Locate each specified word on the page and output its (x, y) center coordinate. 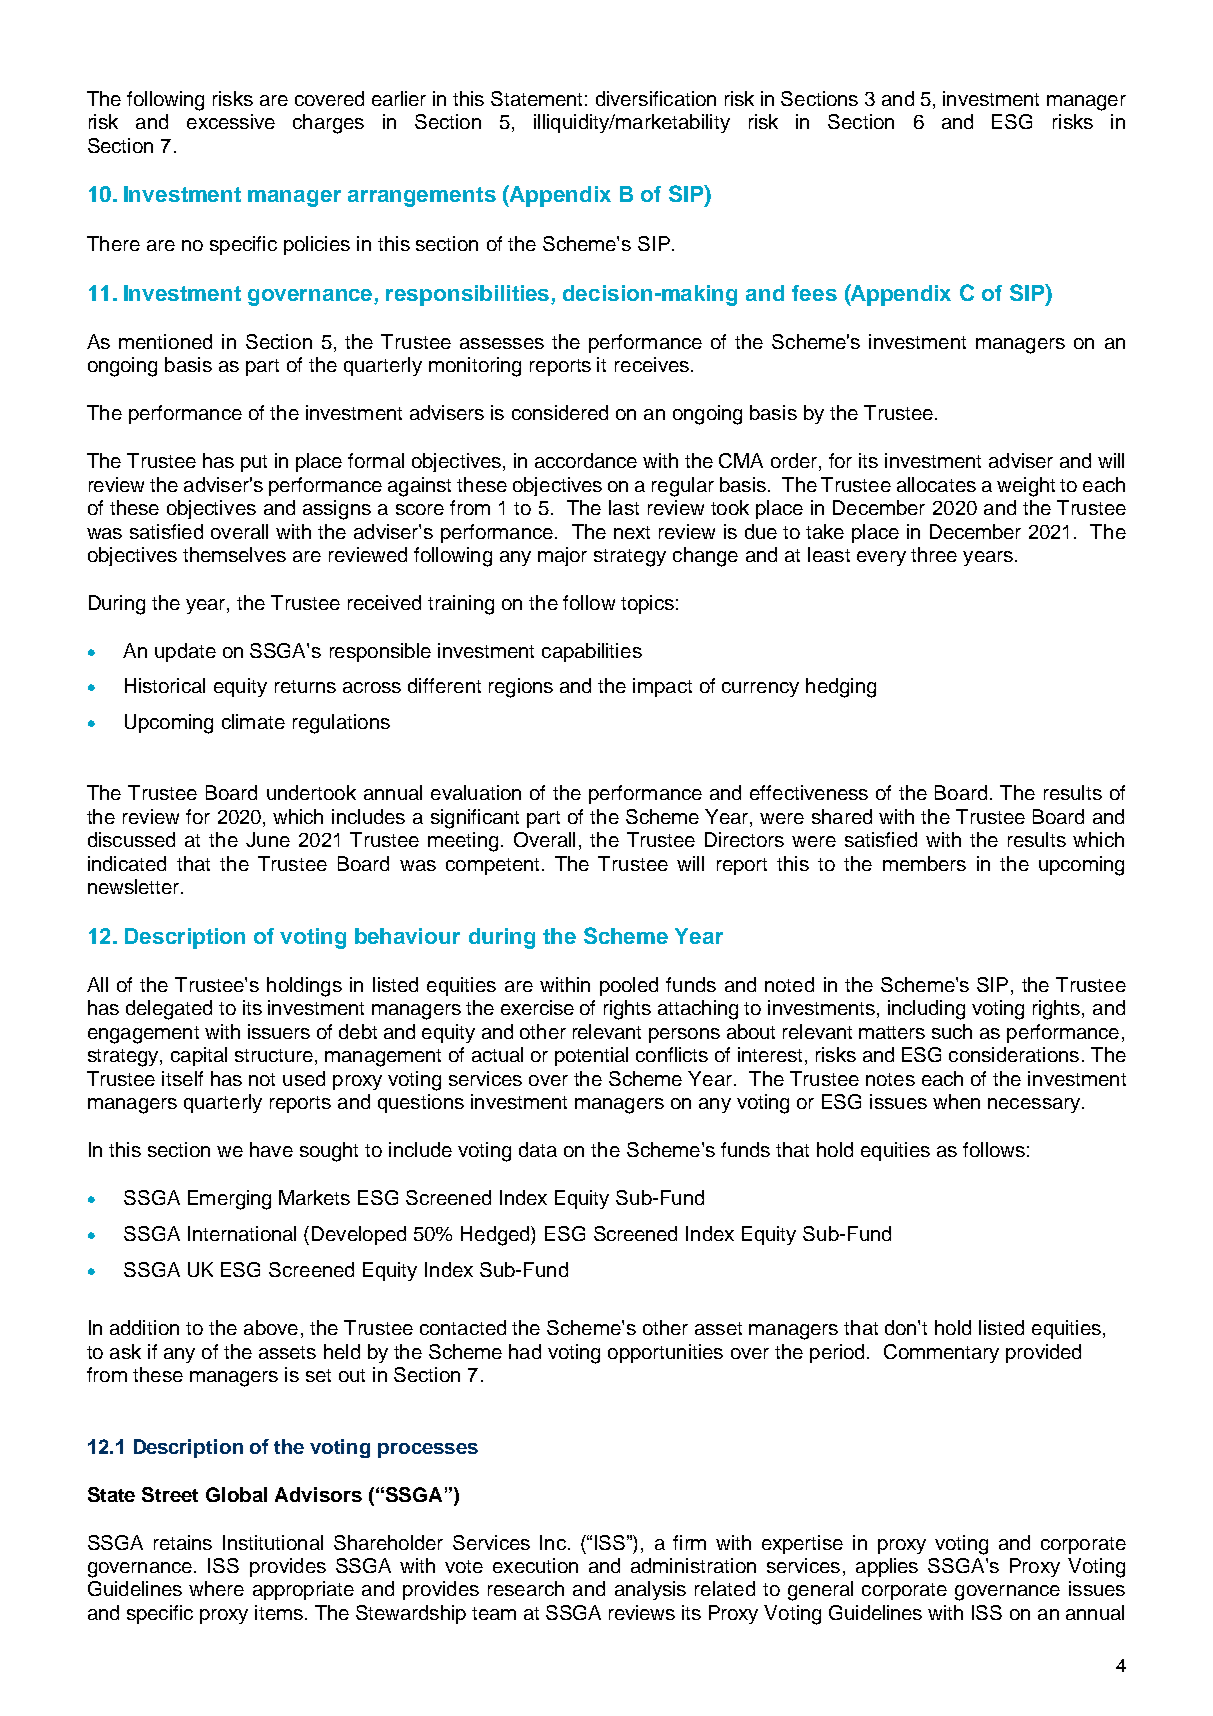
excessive (231, 121)
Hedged (496, 1236)
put (254, 463)
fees (814, 293)
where (216, 1588)
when (956, 1101)
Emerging (229, 1200)
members (924, 863)
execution (535, 1565)
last (624, 507)
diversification (656, 98)
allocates (936, 484)
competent (492, 866)
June (268, 839)
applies (887, 1567)
